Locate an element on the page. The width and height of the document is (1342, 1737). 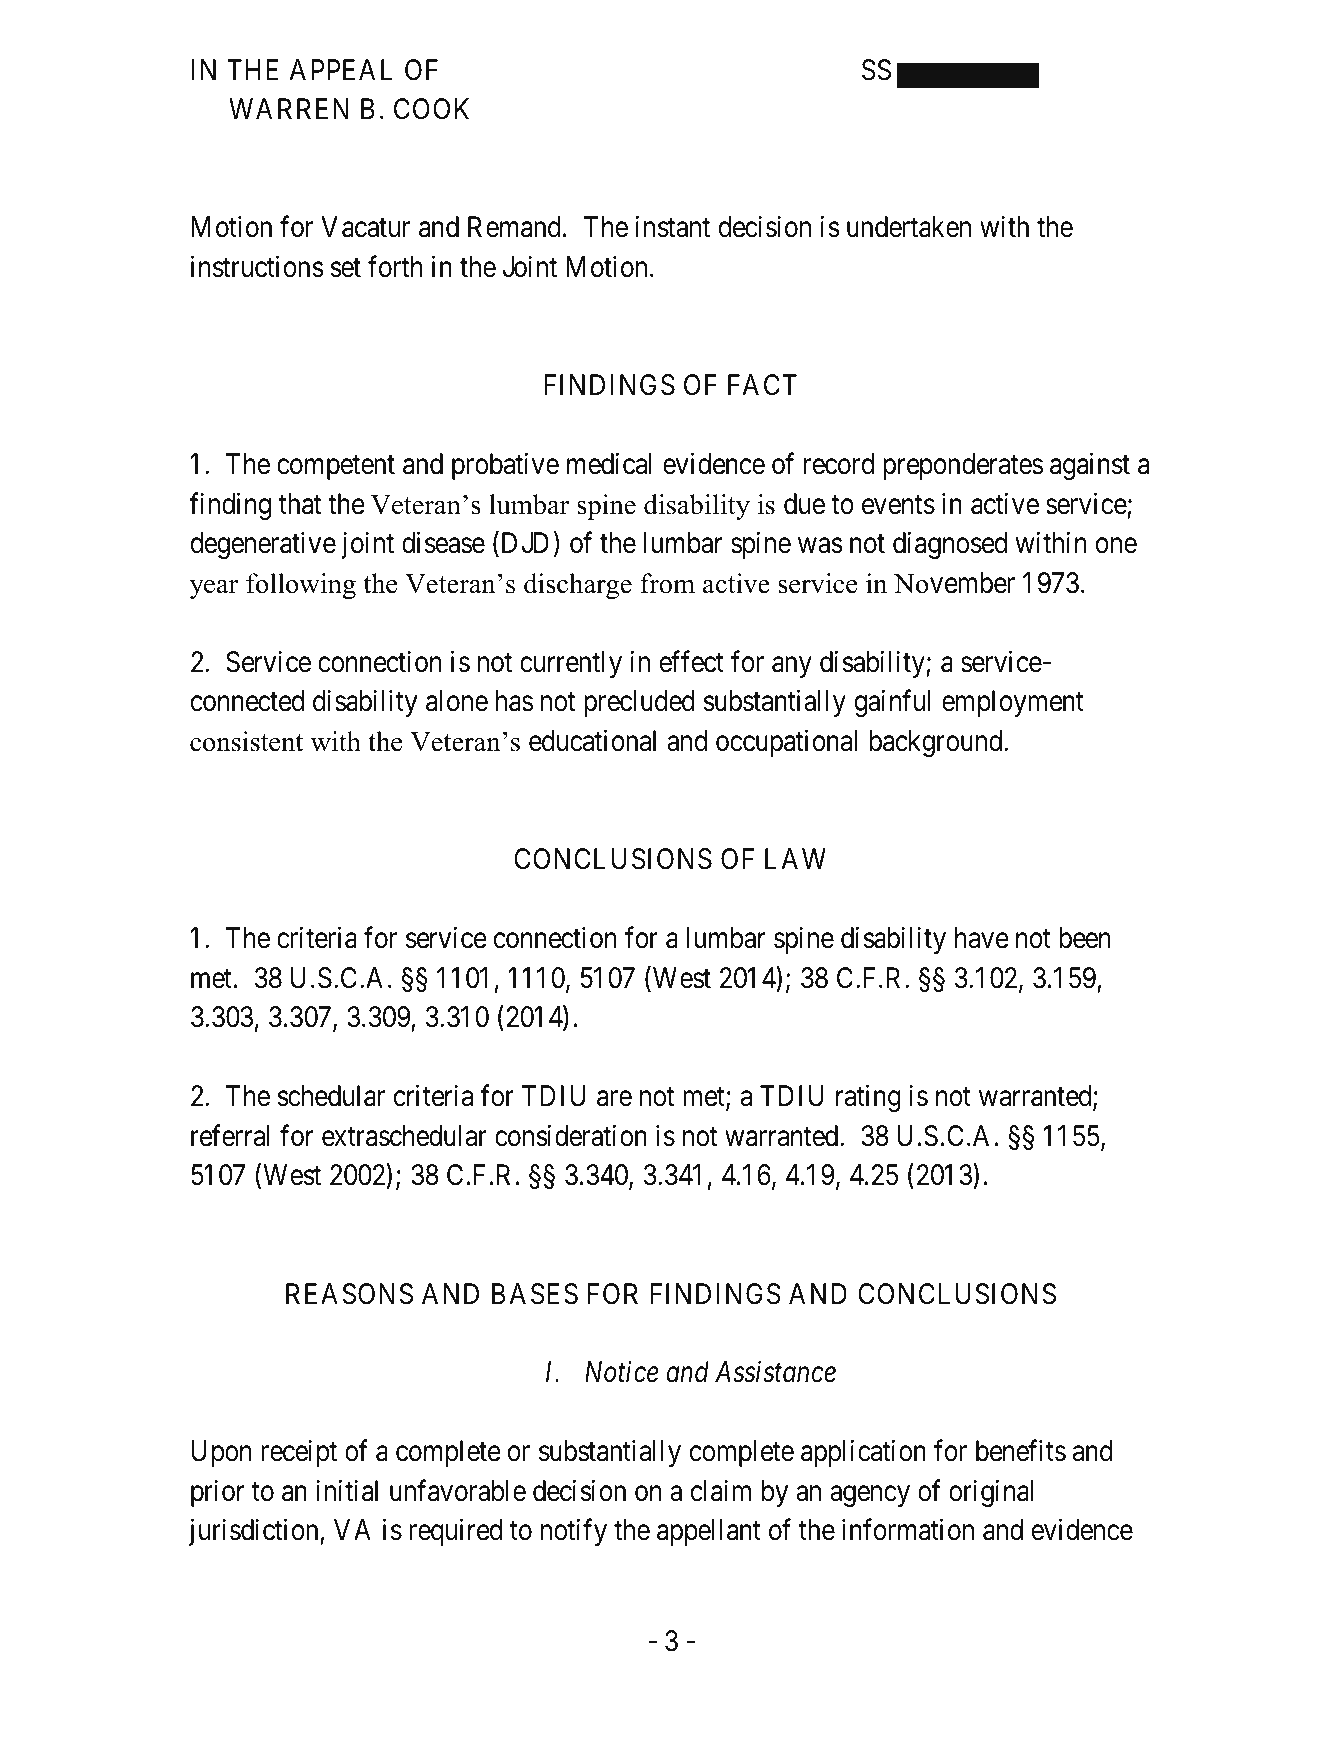
November is located at coordinates (954, 583).
